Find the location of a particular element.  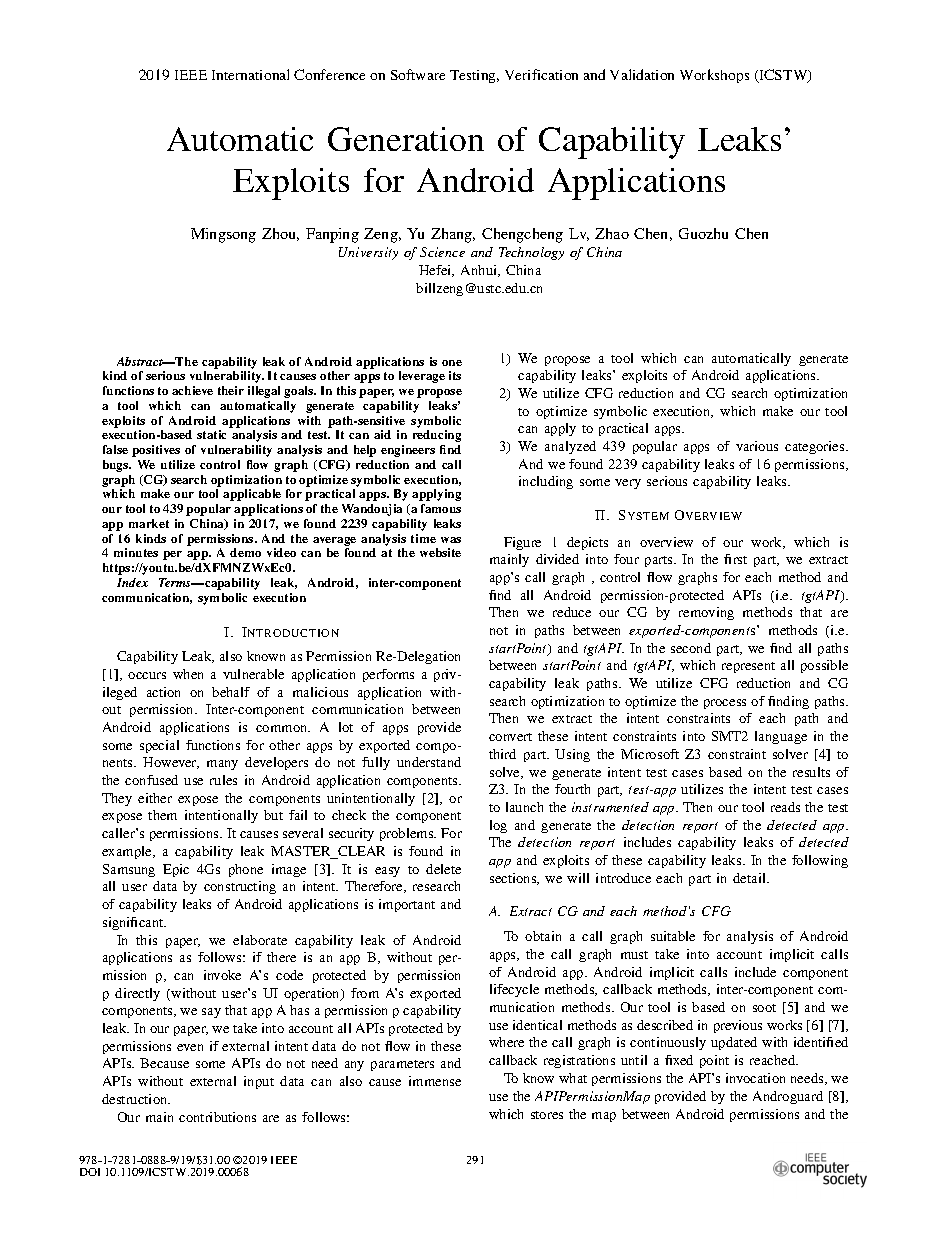

various is located at coordinates (757, 446).
